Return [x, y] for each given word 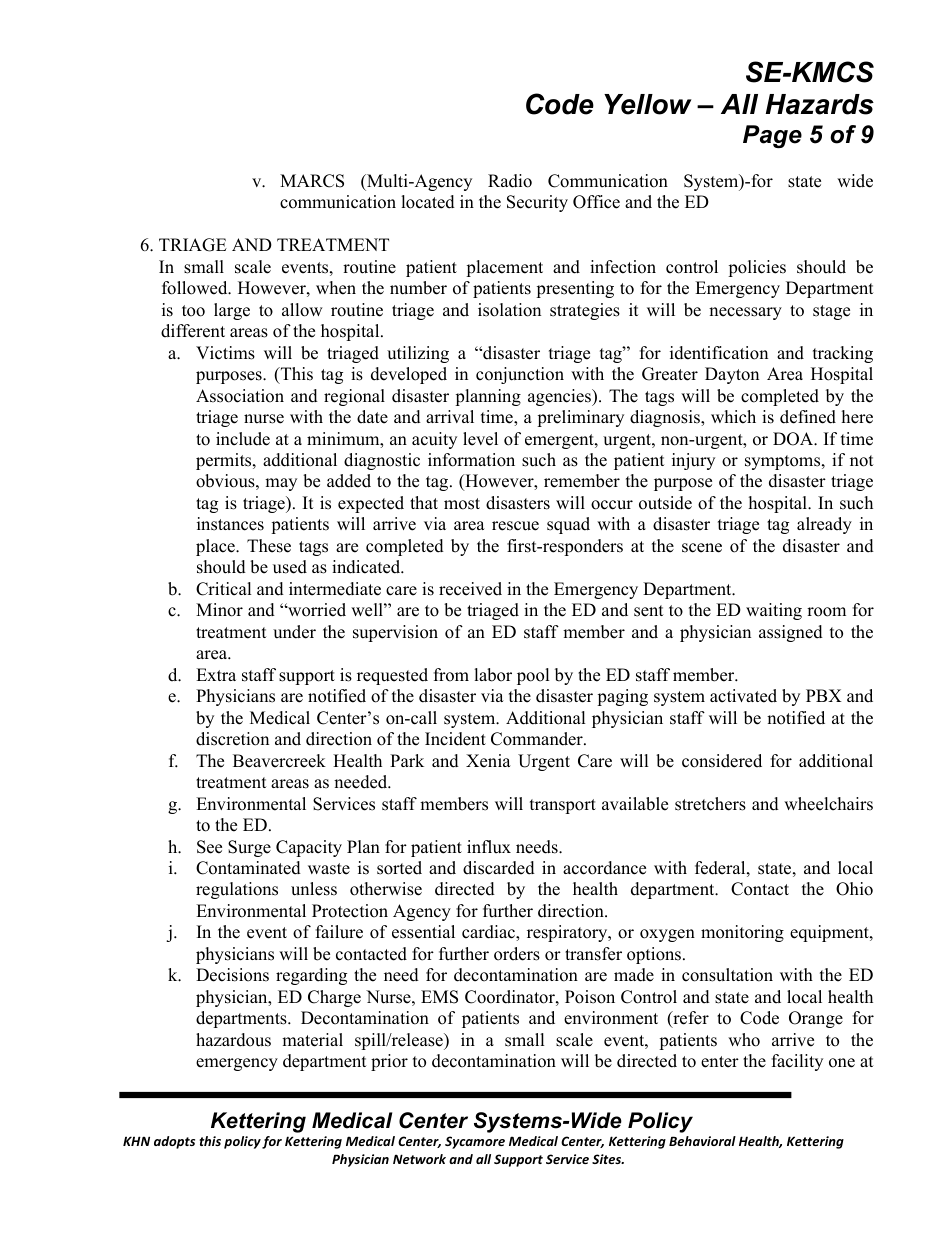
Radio [510, 181]
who [744, 1040]
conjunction [520, 375]
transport [563, 806]
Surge [249, 848]
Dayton [732, 375]
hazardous [233, 1040]
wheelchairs [828, 804]
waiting [774, 611]
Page [772, 136]
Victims [225, 353]
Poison [590, 997]
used [290, 567]
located [428, 202]
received [470, 589]
